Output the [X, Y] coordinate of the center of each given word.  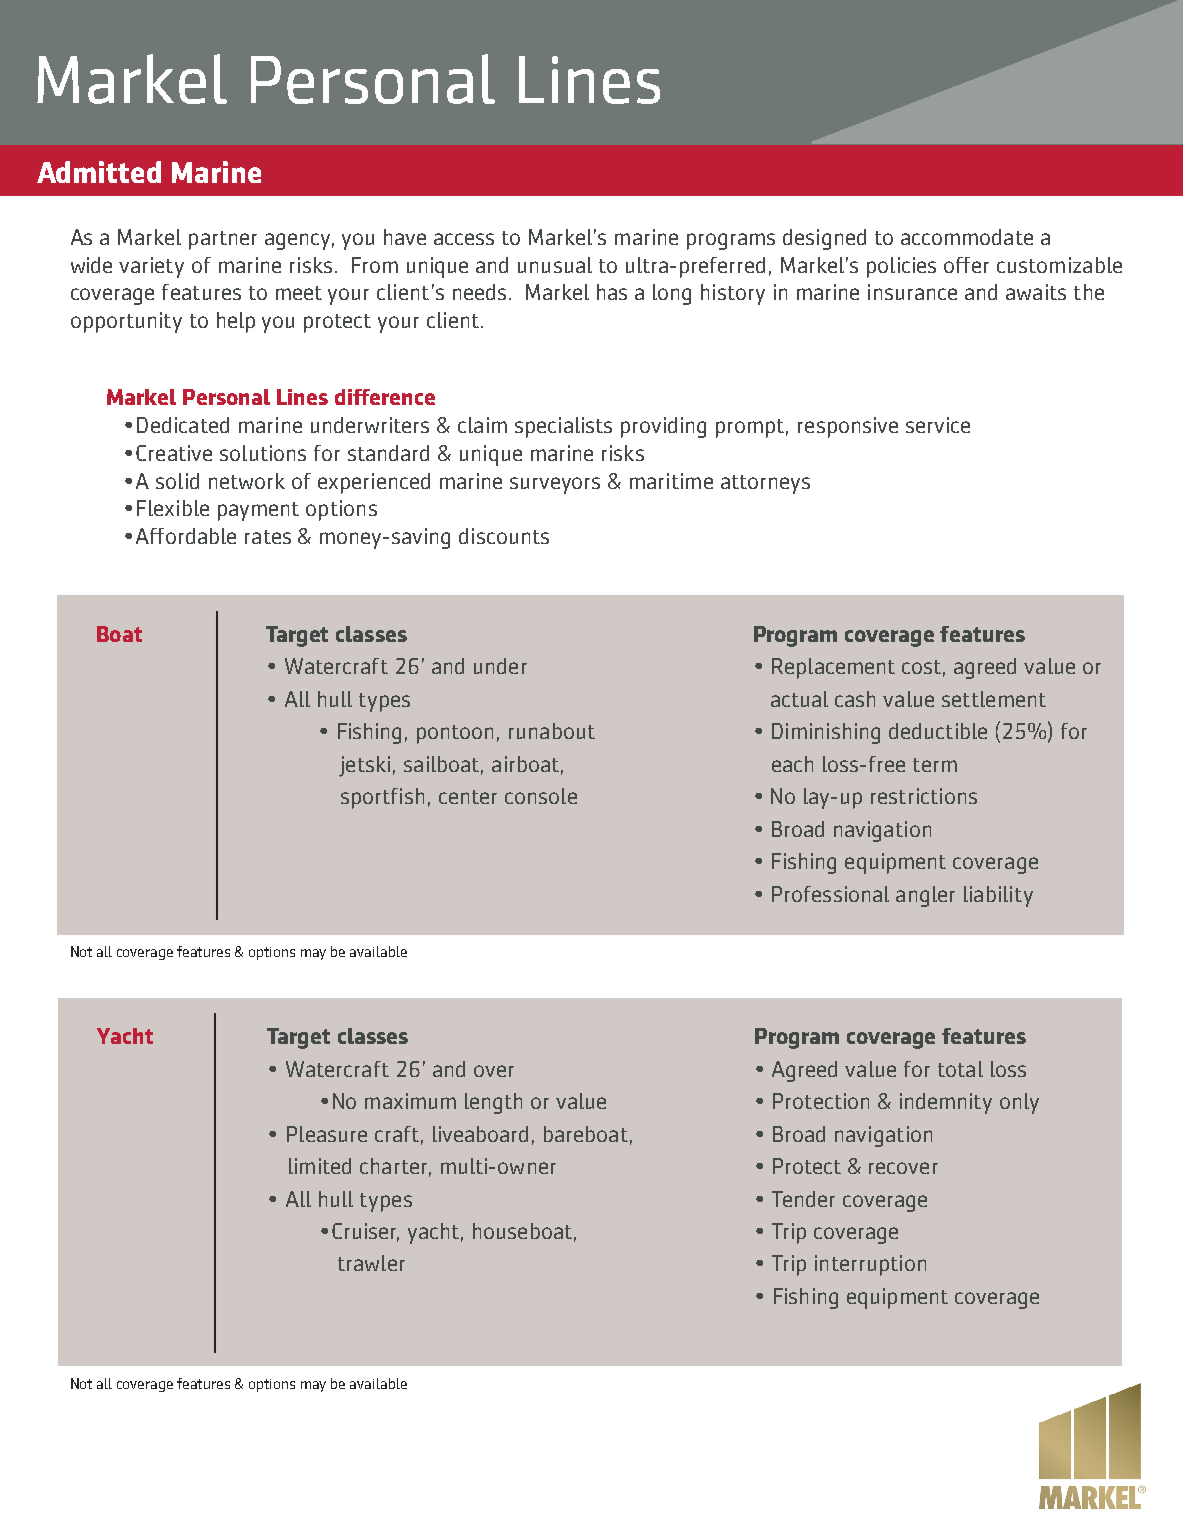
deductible [938, 731]
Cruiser [365, 1232]
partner [223, 240]
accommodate [967, 237]
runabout [552, 731]
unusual [555, 265]
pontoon [455, 734]
